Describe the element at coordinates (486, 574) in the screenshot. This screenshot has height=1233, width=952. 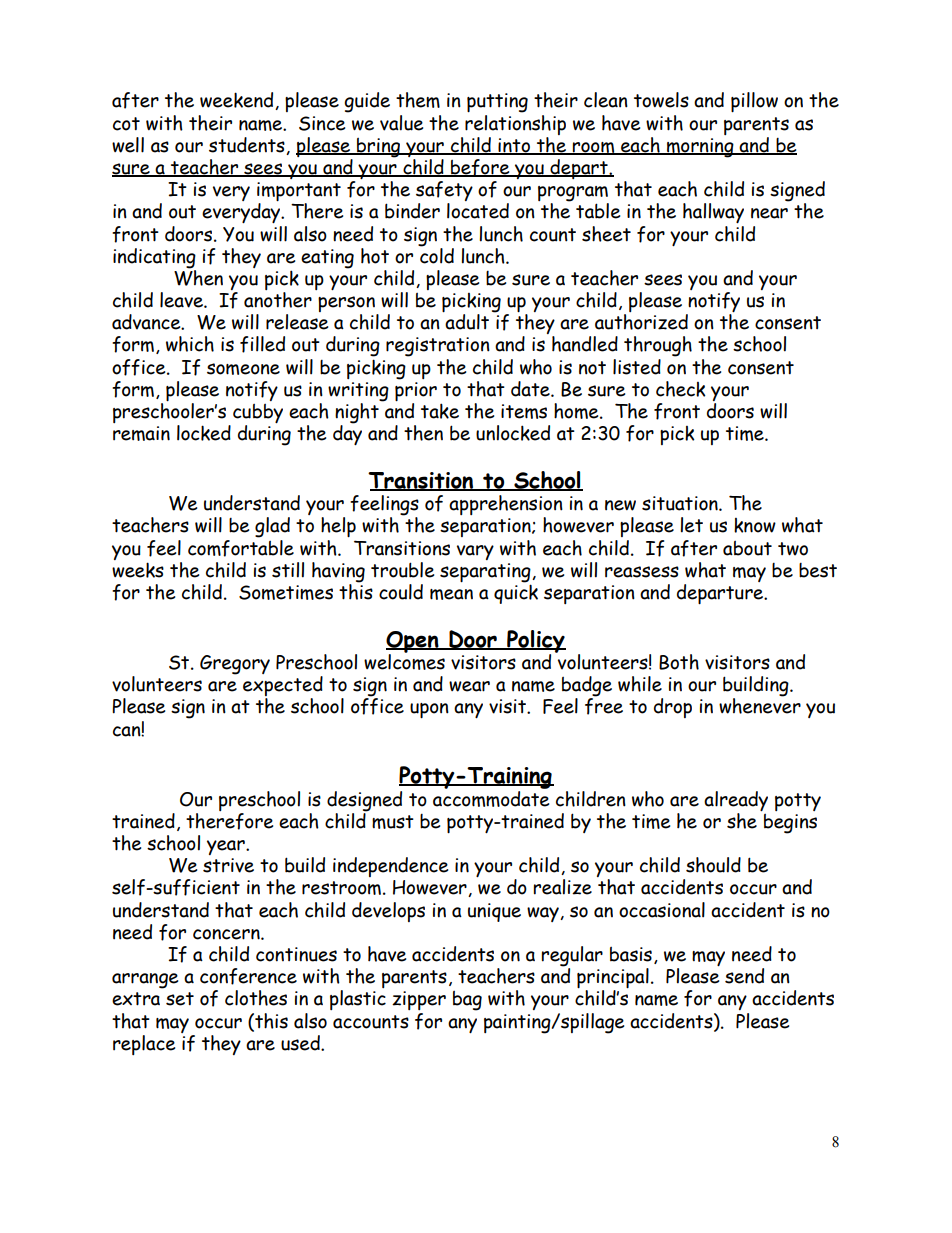
I see `separating` at that location.
